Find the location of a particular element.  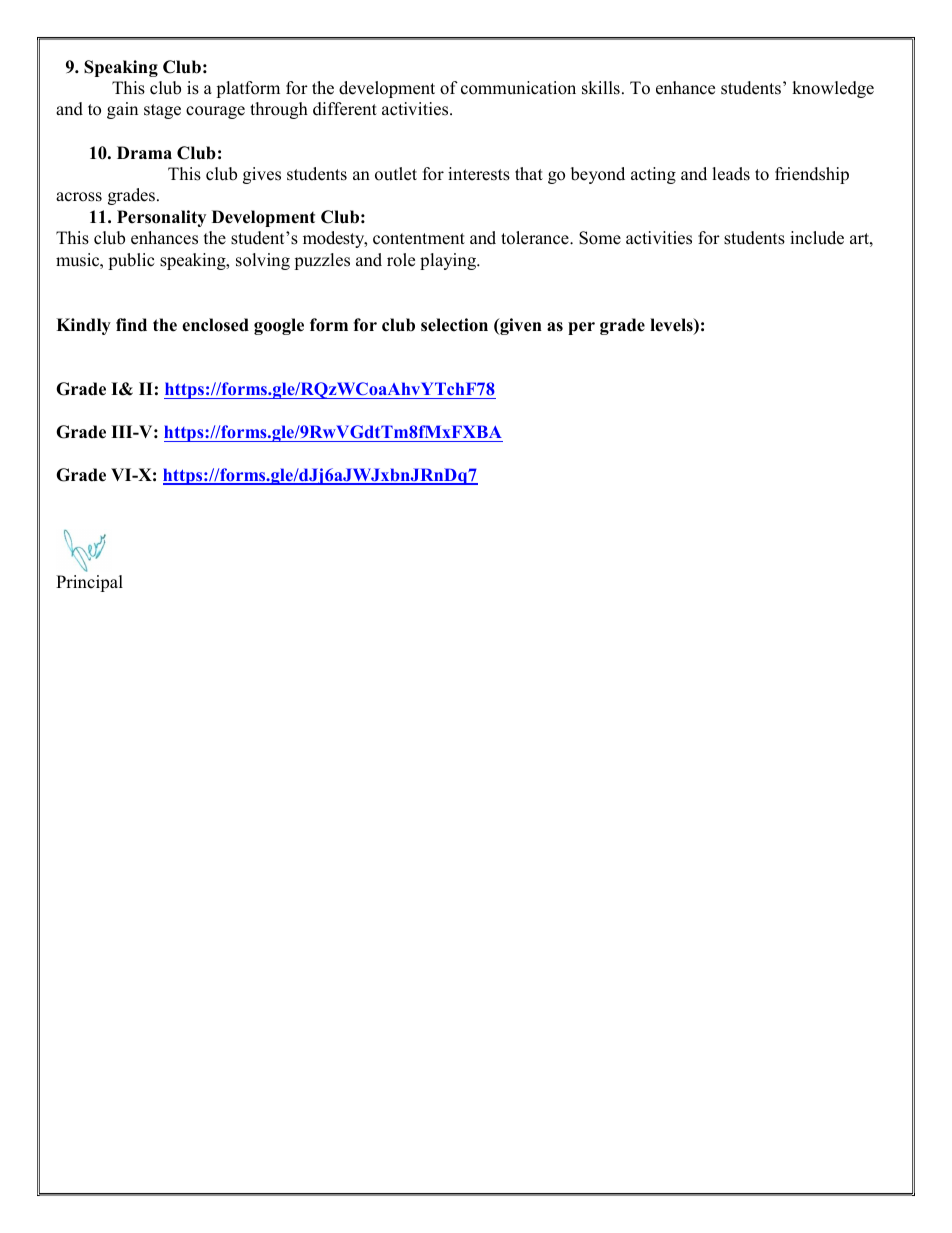

public is located at coordinates (131, 261).
